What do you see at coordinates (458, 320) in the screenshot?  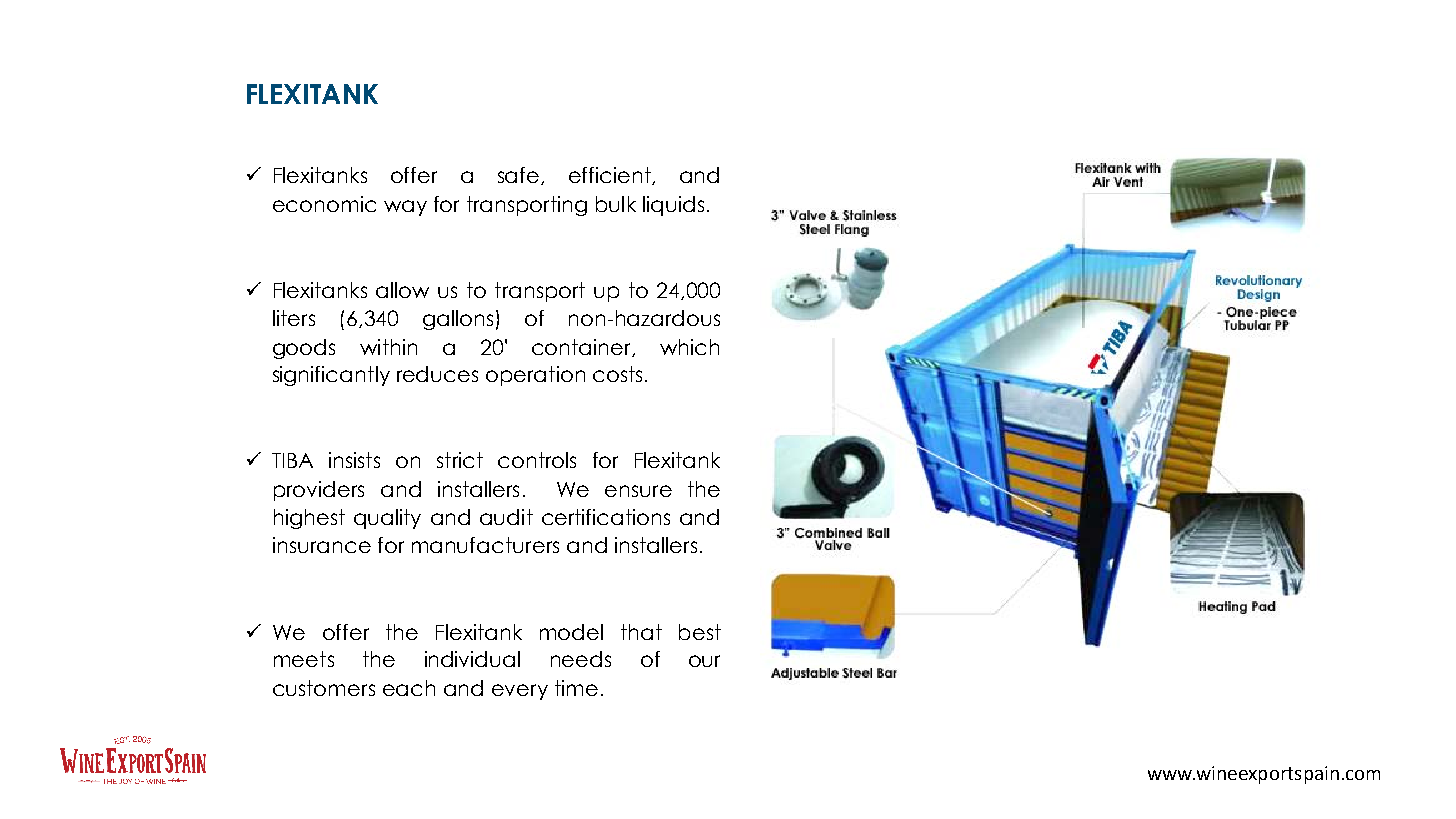 I see `gallons` at bounding box center [458, 320].
